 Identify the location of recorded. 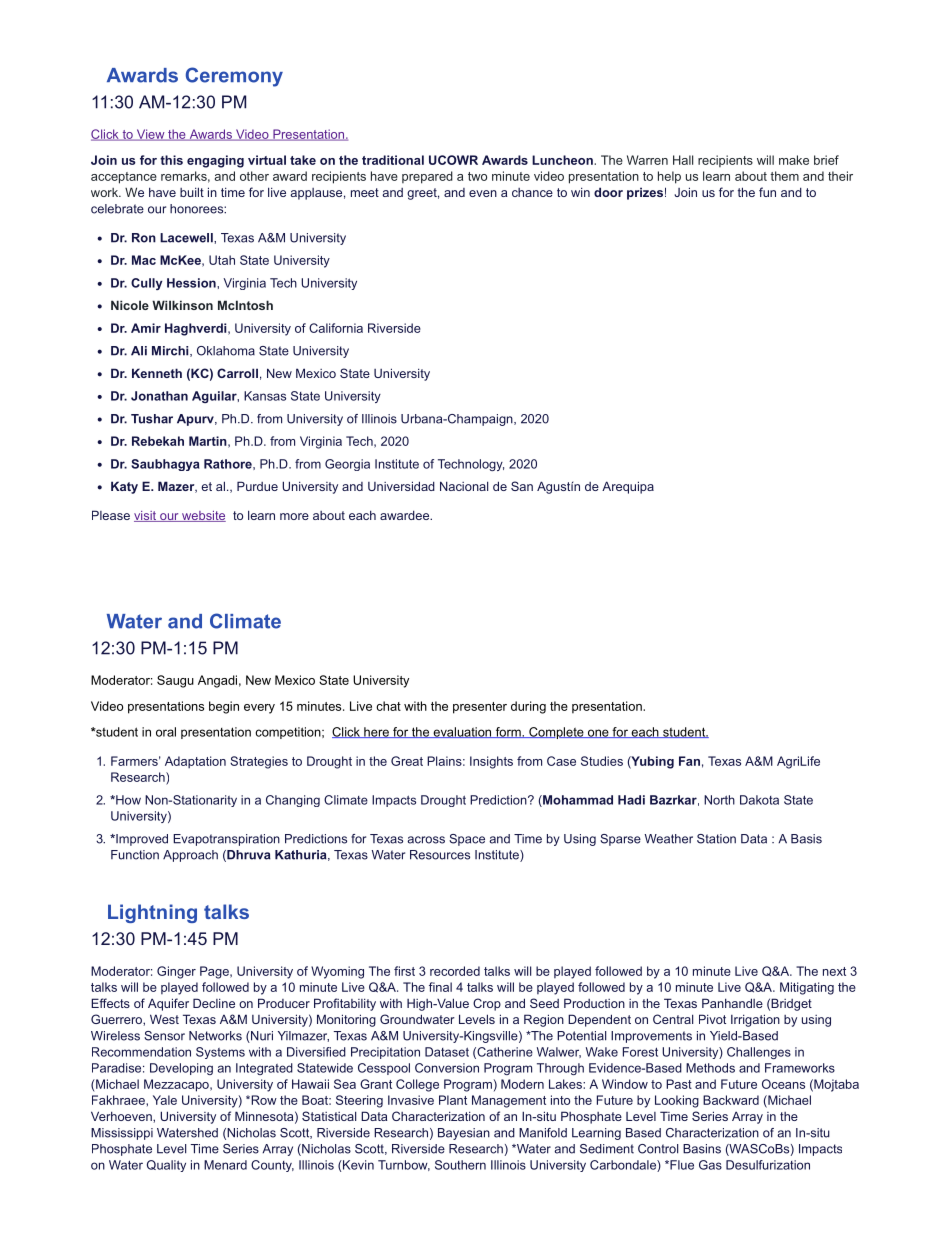
(455, 971).
